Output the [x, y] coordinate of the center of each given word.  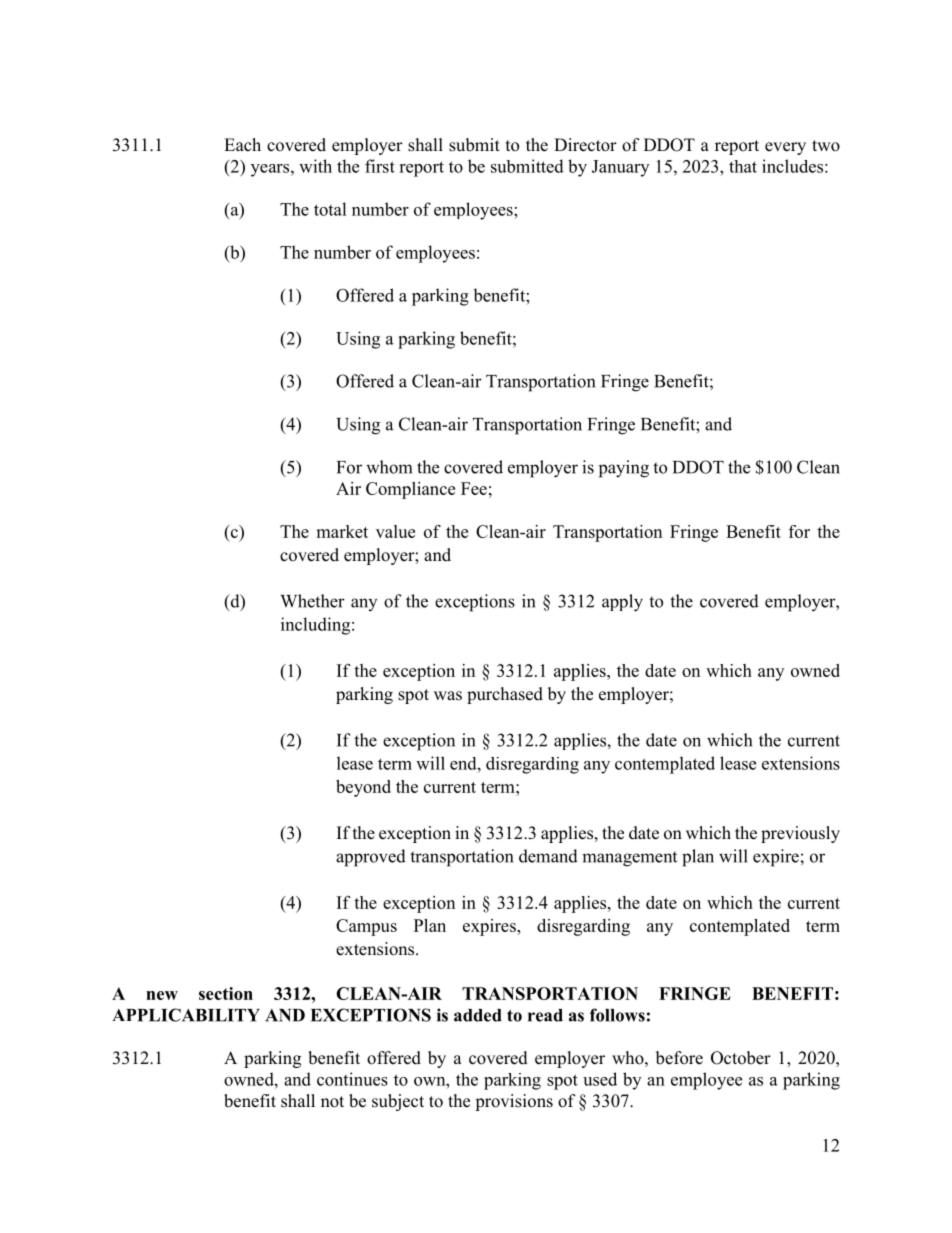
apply [622, 603]
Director [585, 145]
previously [800, 834]
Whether [312, 601]
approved [371, 858]
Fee [474, 488]
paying [624, 469]
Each [242, 145]
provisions [514, 1102]
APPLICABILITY [186, 1015]
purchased [505, 695]
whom [389, 467]
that [743, 166]
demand [548, 856]
